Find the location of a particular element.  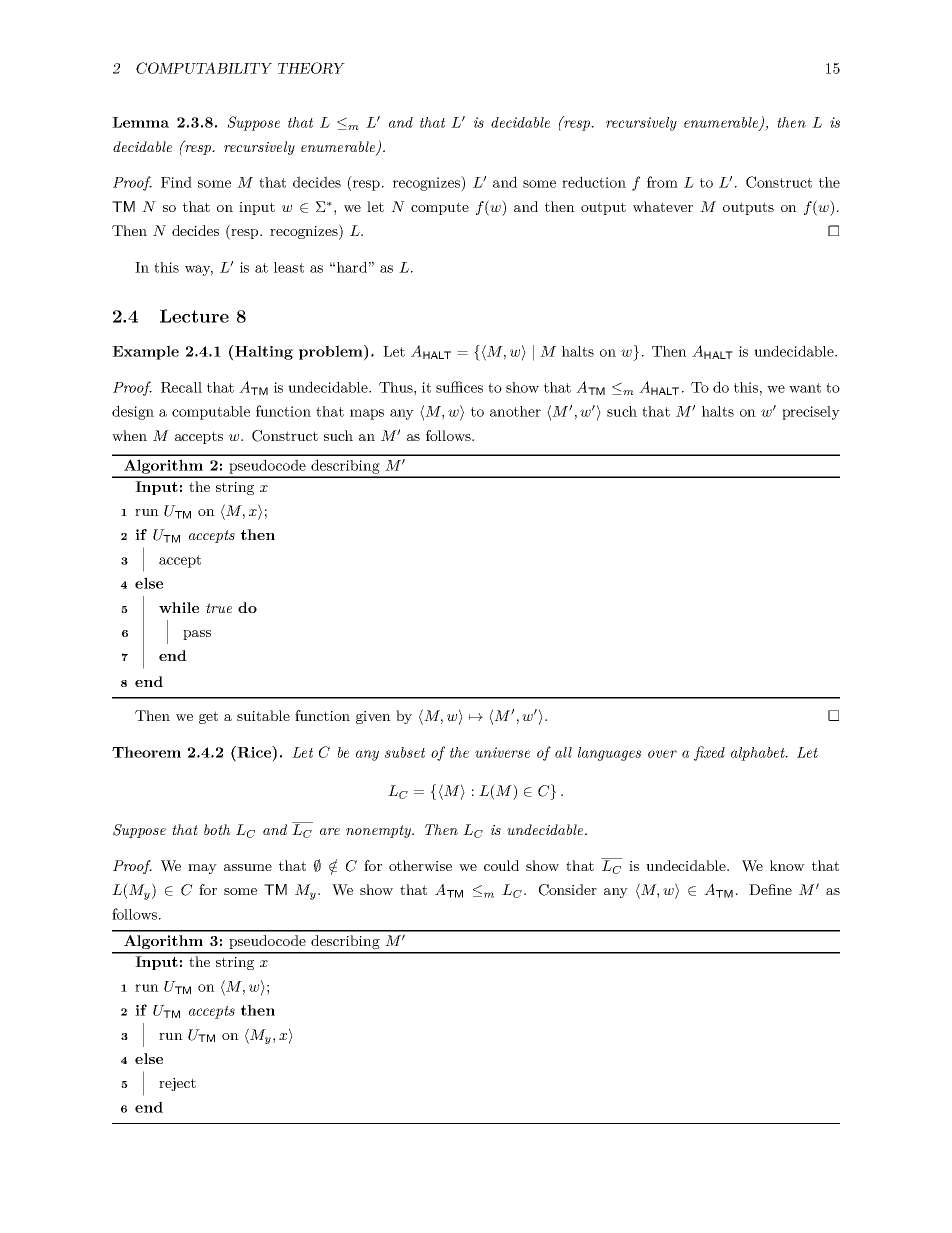

fixed is located at coordinates (709, 753).
